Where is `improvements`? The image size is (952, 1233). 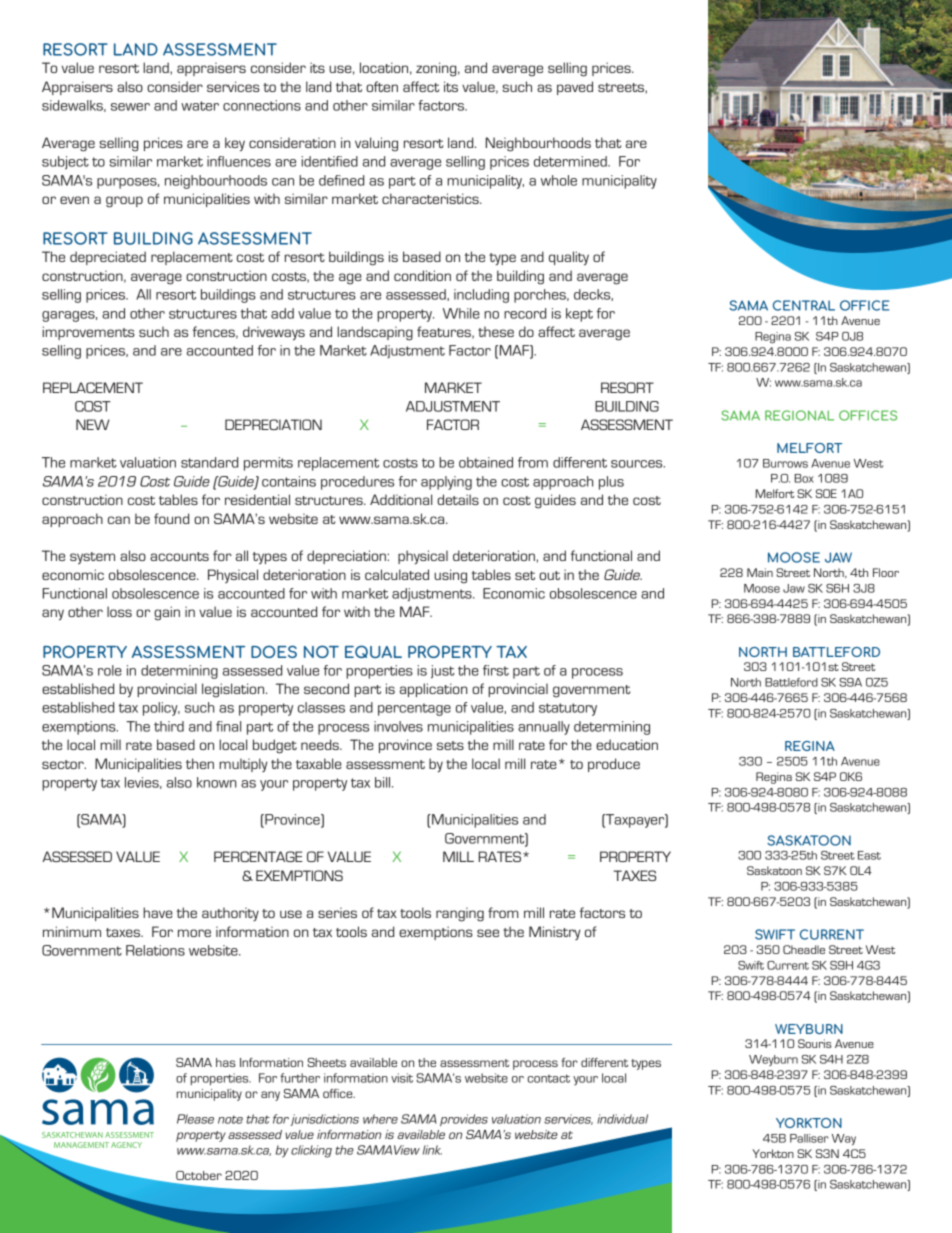
improvements is located at coordinates (88, 333).
